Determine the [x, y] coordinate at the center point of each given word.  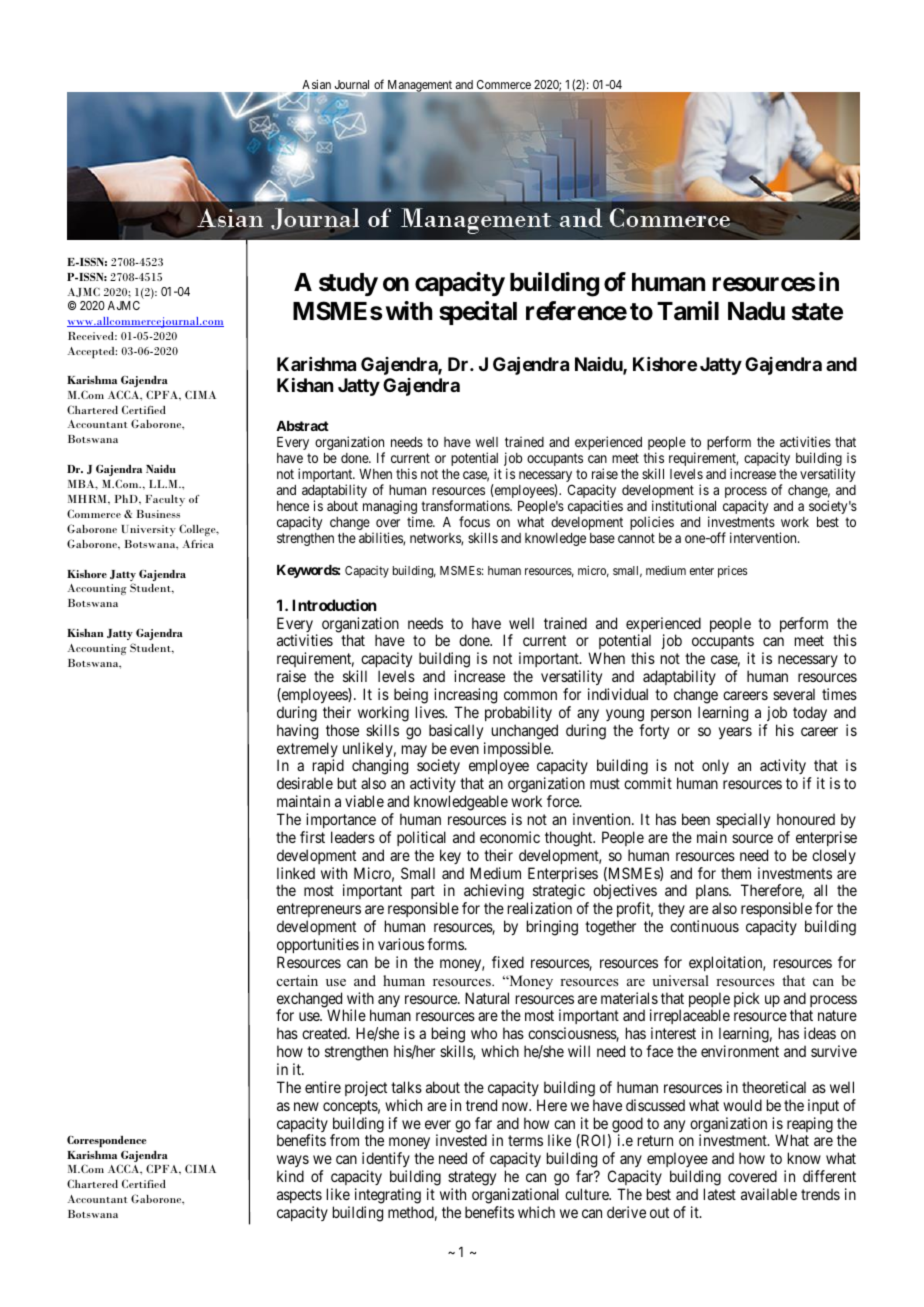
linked [296, 873]
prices [732, 572]
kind [290, 1176]
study [348, 284]
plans [713, 893]
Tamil [688, 311]
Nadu [756, 311]
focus [474, 521]
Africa [198, 544]
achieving [494, 893]
